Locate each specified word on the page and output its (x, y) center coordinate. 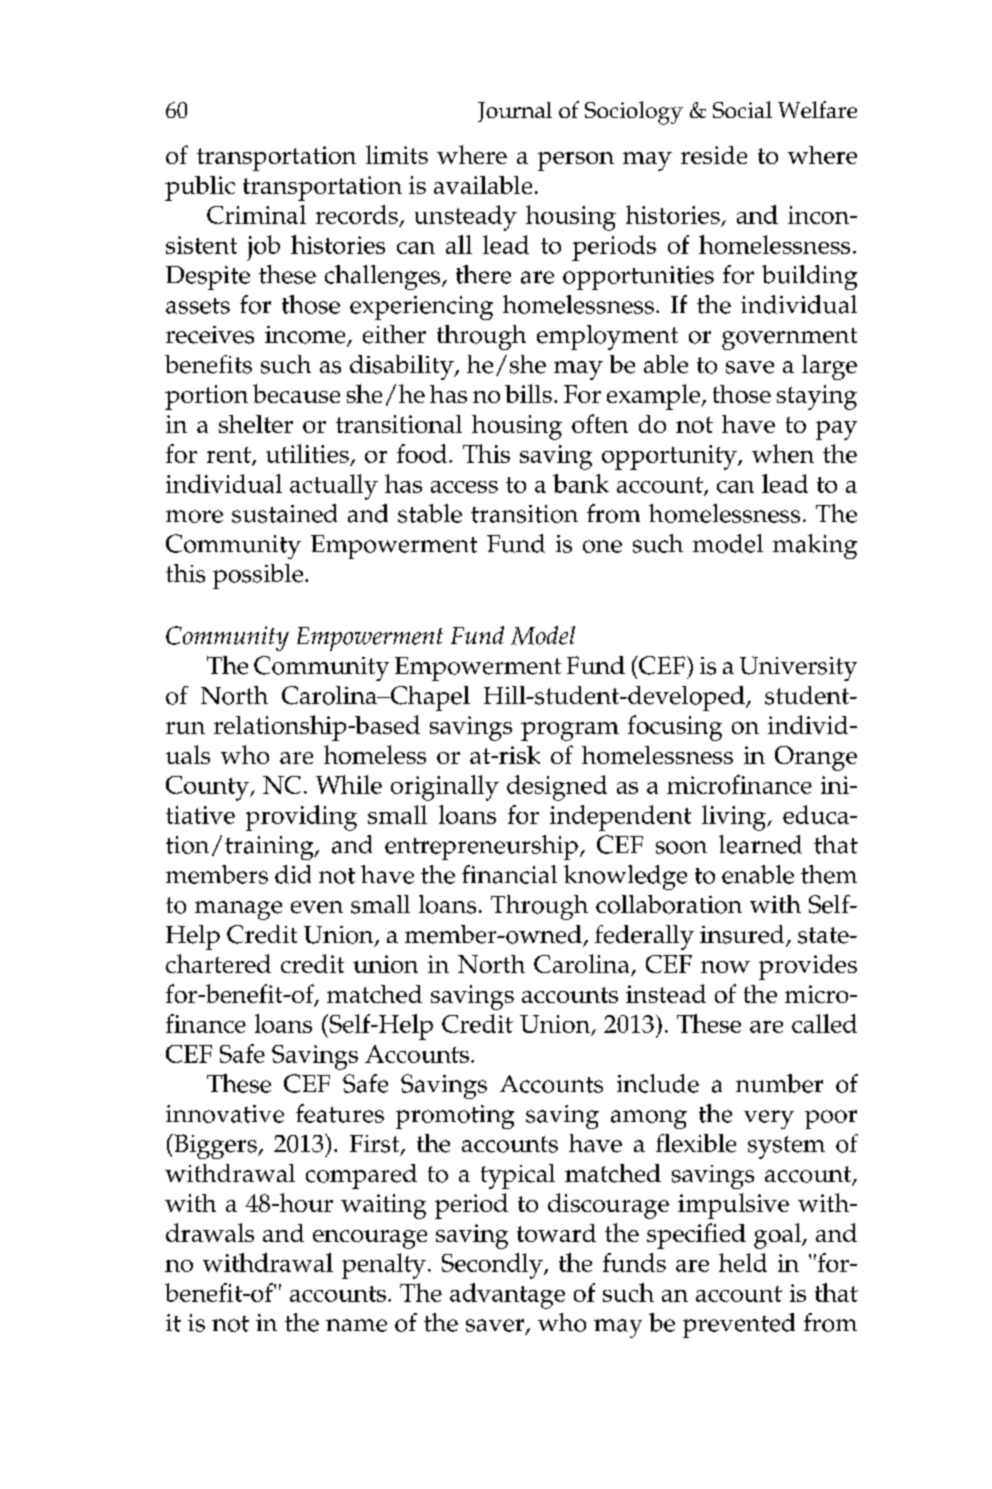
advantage (507, 1296)
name (356, 1325)
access (464, 487)
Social (742, 109)
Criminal (256, 214)
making (815, 546)
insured (743, 935)
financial (509, 874)
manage (238, 910)
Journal (515, 112)
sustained (284, 513)
